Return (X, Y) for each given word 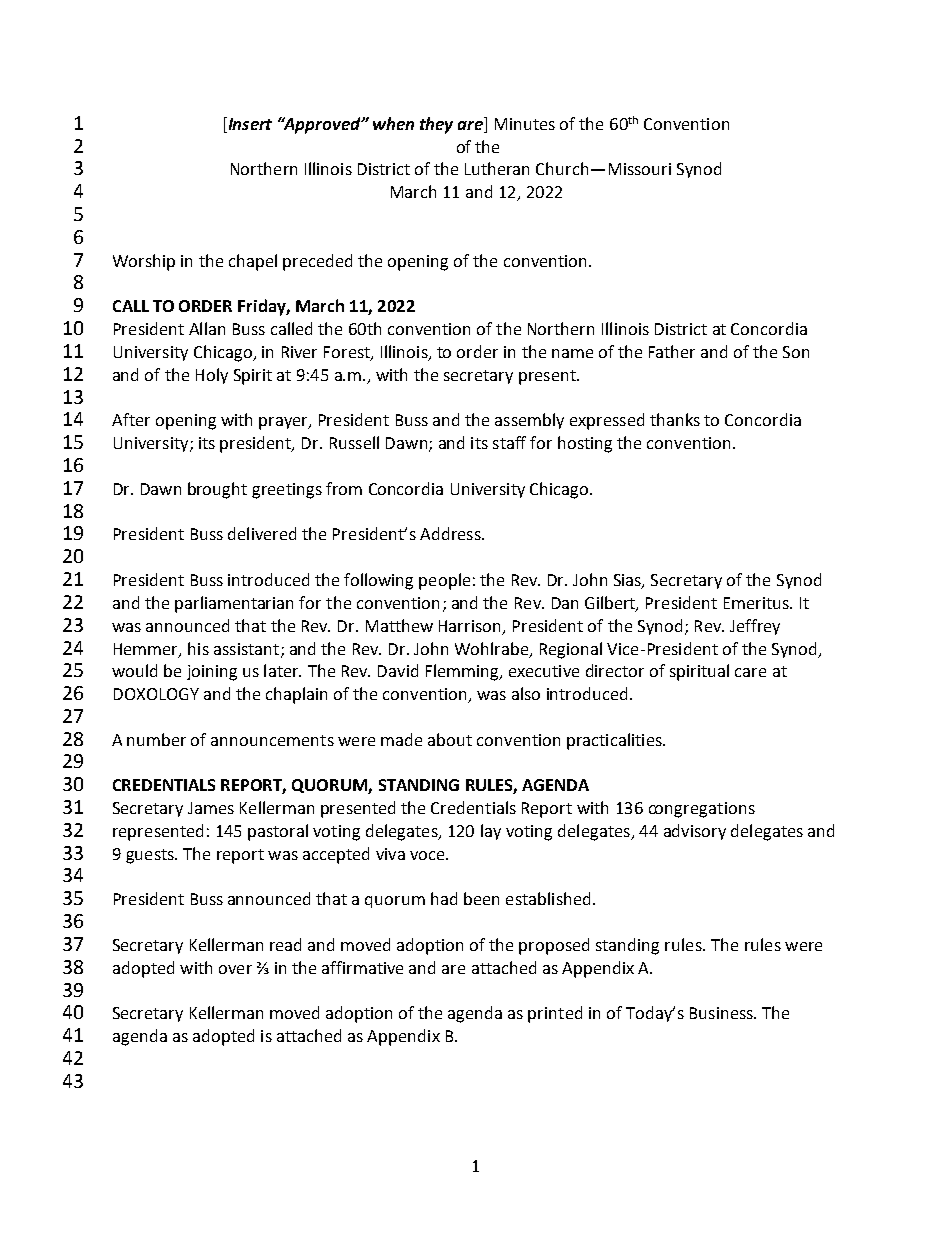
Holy (212, 376)
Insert (249, 123)
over (235, 969)
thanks (675, 419)
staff (509, 442)
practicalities (615, 741)
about (450, 739)
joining (212, 673)
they (436, 125)
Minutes (525, 124)
